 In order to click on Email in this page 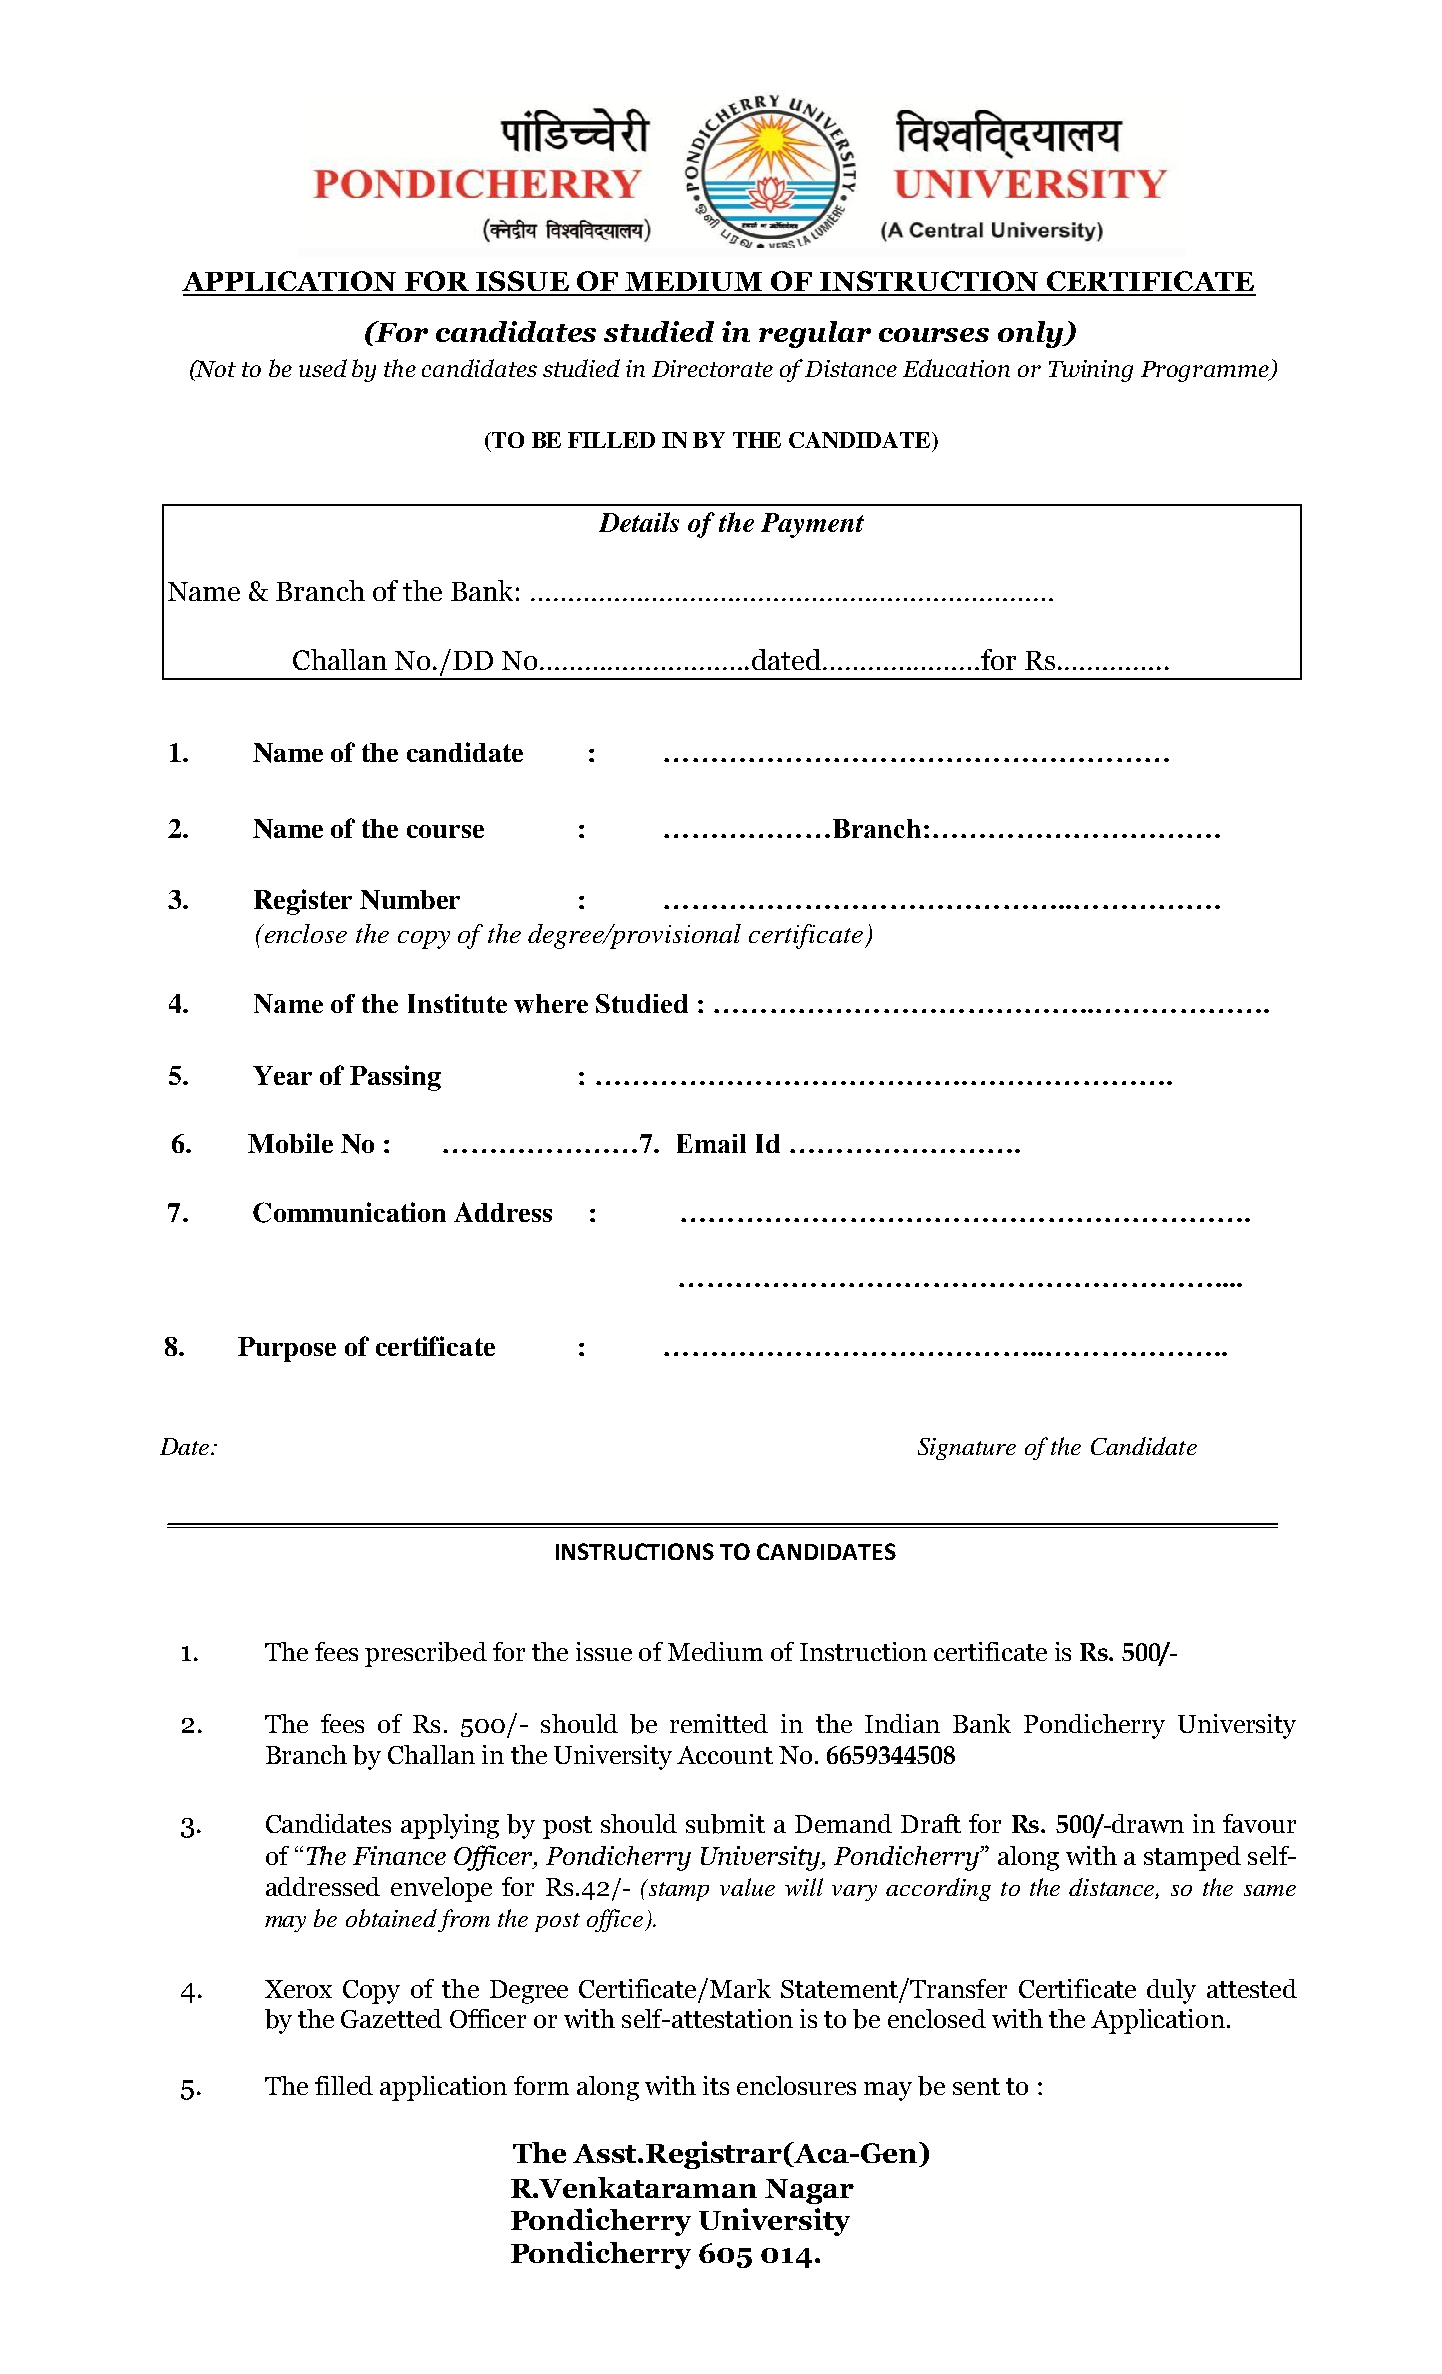, I will do `click(711, 1143)`.
